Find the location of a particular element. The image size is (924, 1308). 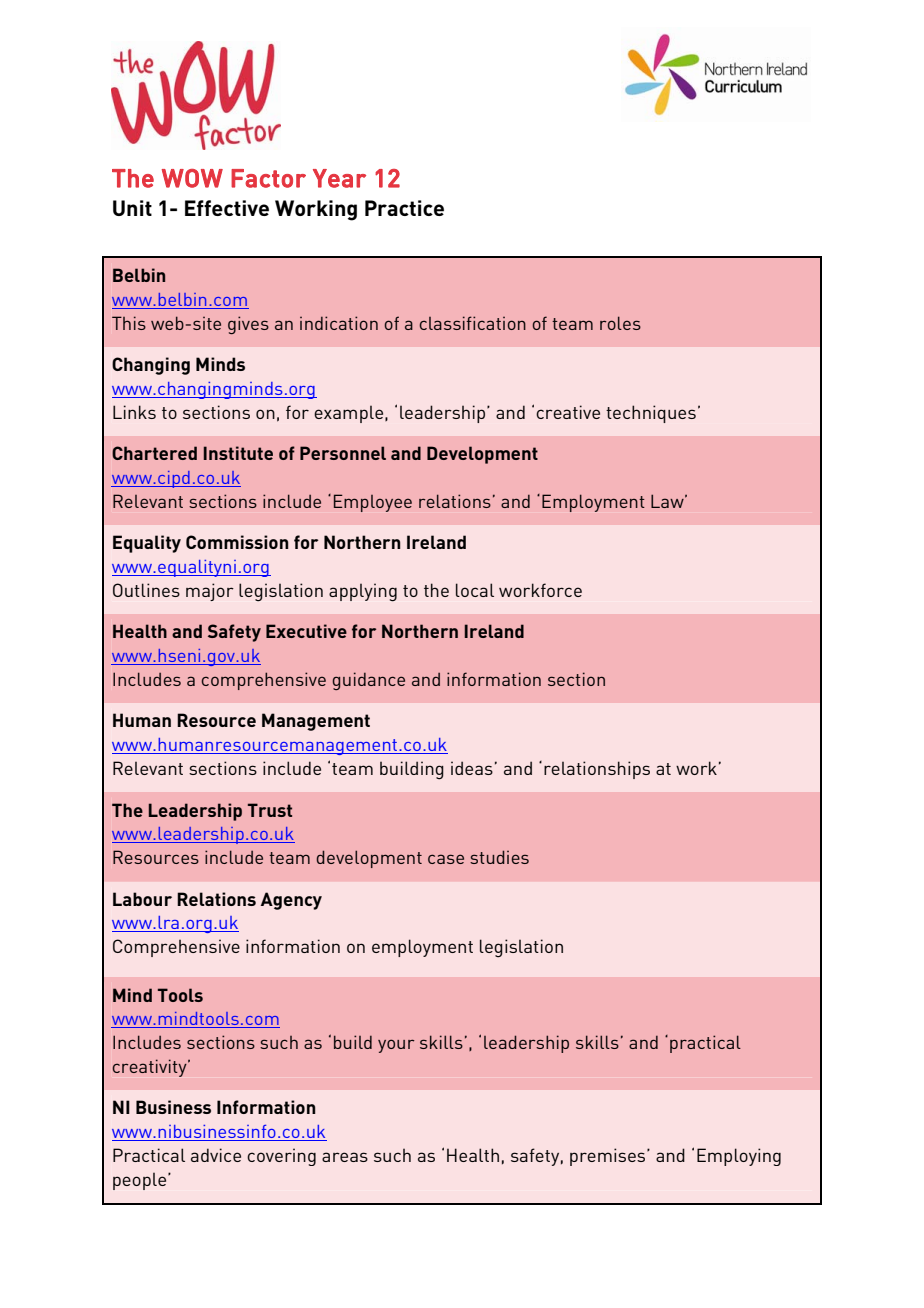

premises is located at coordinates (609, 1157).
